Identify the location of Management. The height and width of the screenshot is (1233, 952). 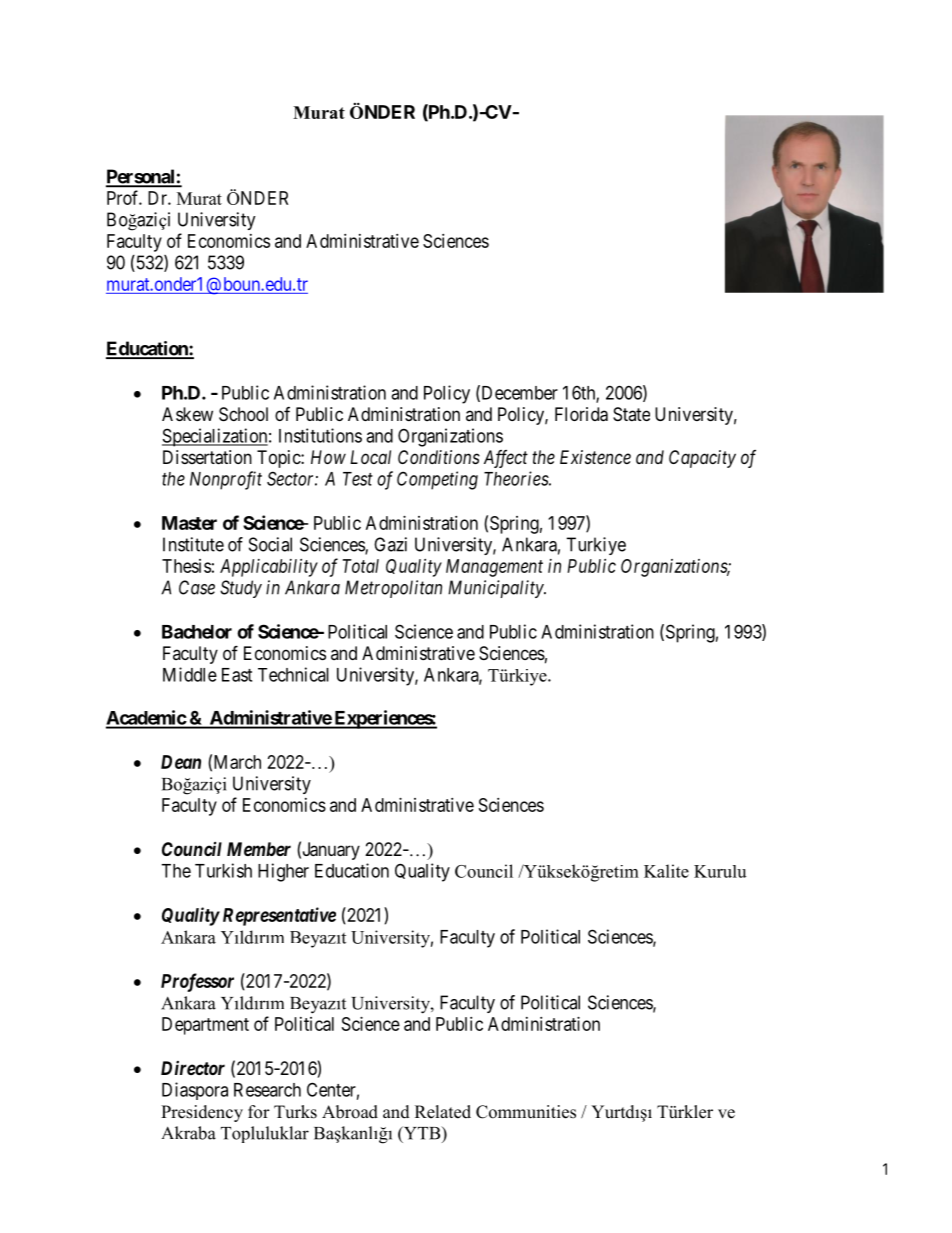
(494, 568).
